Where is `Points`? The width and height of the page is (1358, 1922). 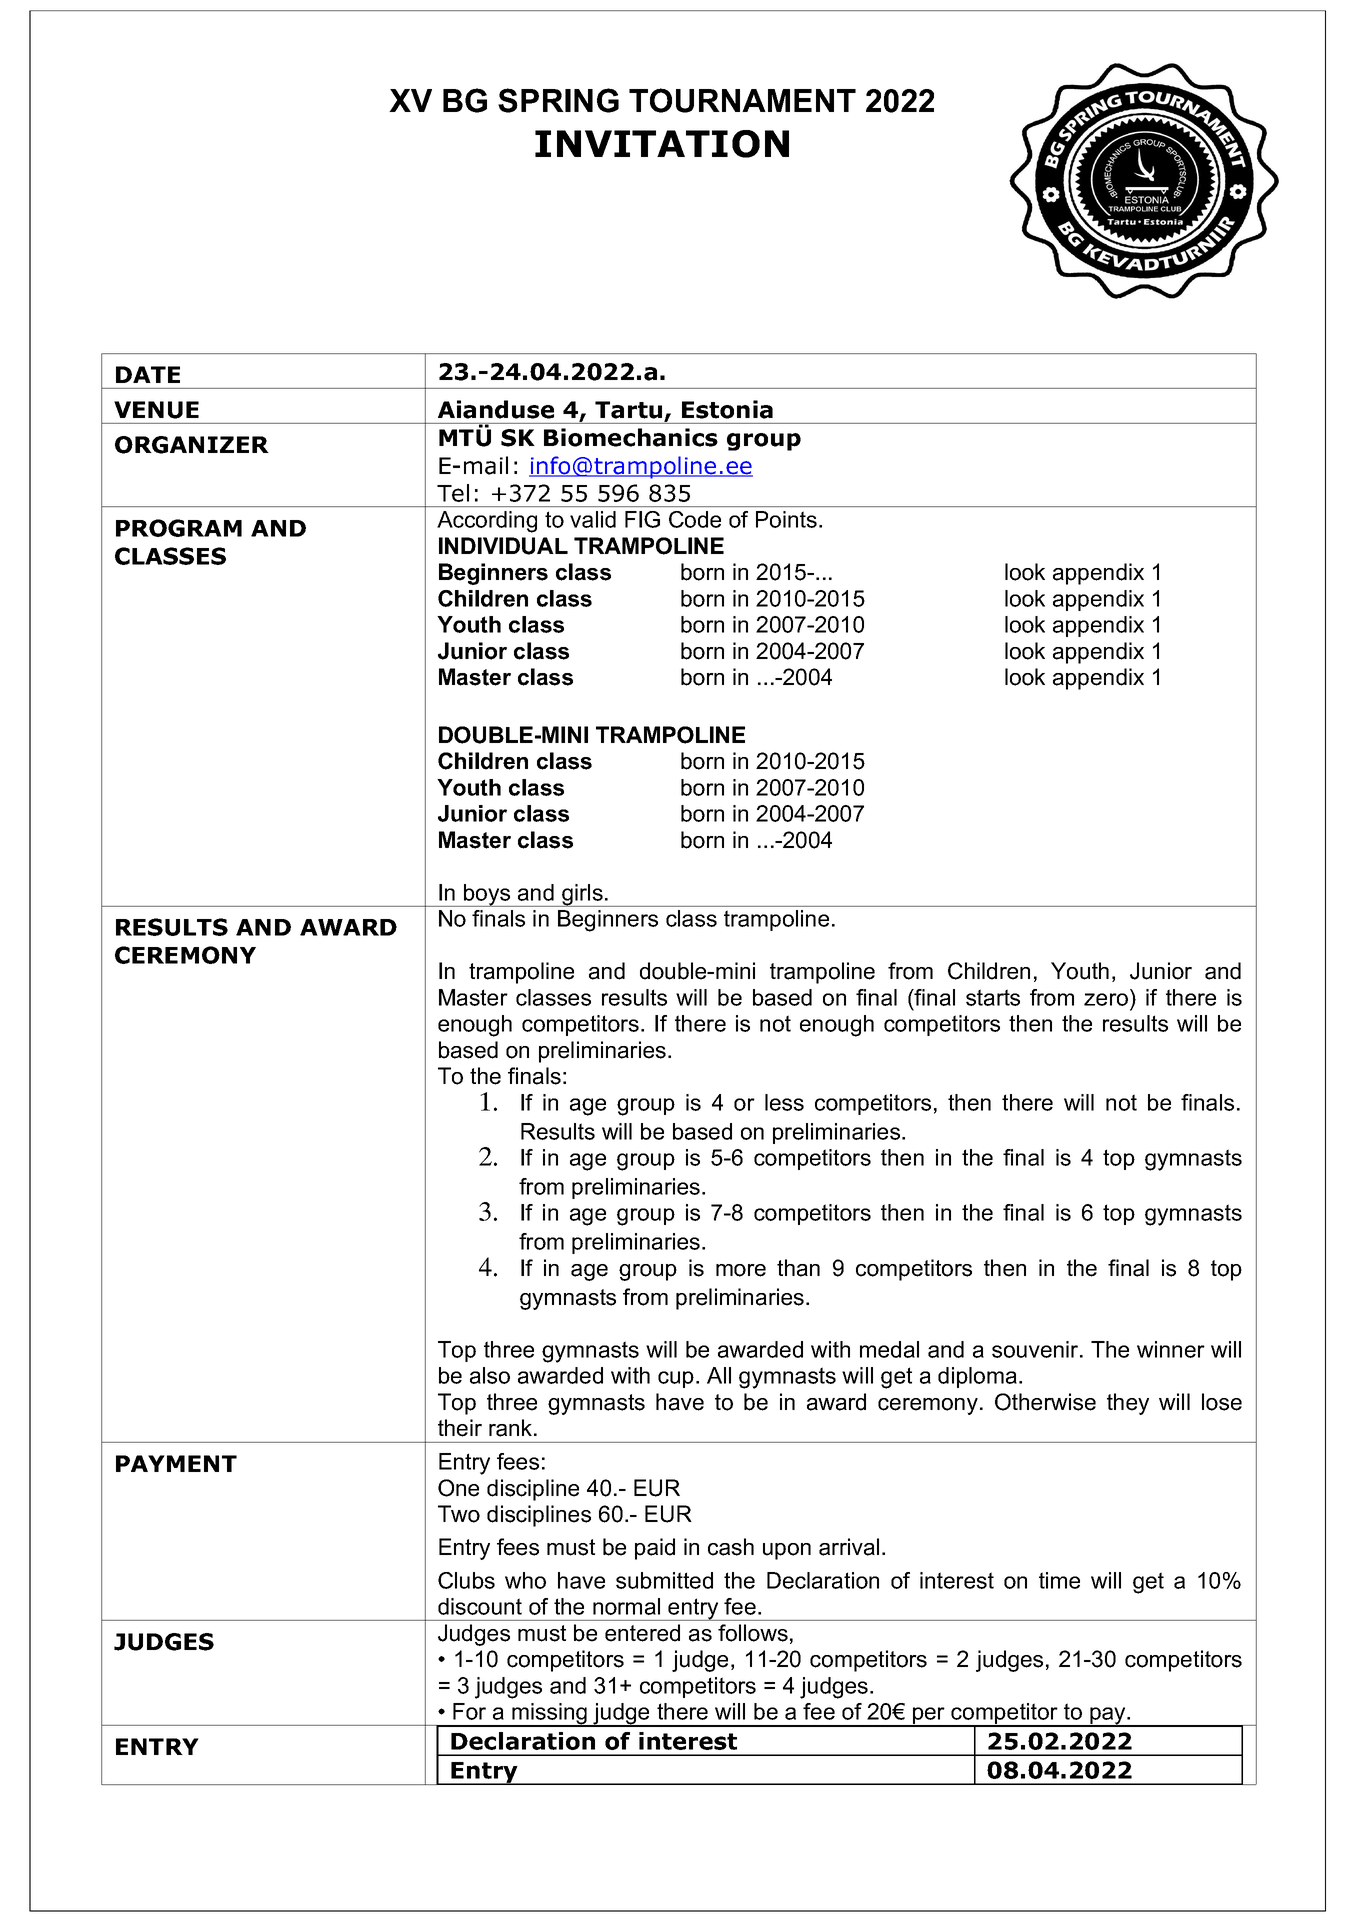 Points is located at coordinates (786, 519).
